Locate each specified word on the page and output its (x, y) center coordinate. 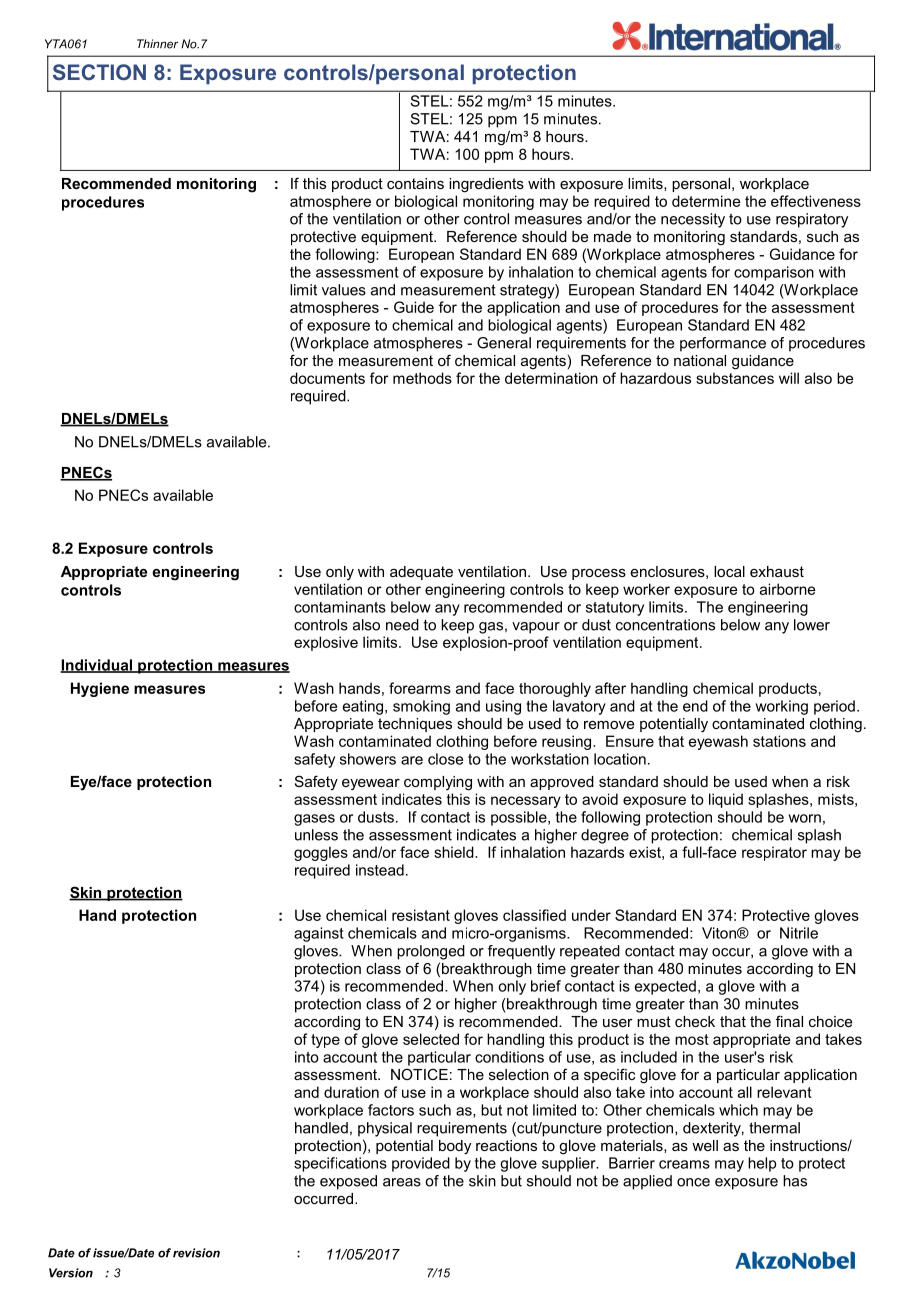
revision (196, 1253)
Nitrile (799, 933)
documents (327, 378)
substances (735, 378)
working (781, 707)
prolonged (431, 952)
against (319, 934)
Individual (97, 666)
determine (706, 201)
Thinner (157, 44)
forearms (420, 688)
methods (422, 378)
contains (415, 183)
